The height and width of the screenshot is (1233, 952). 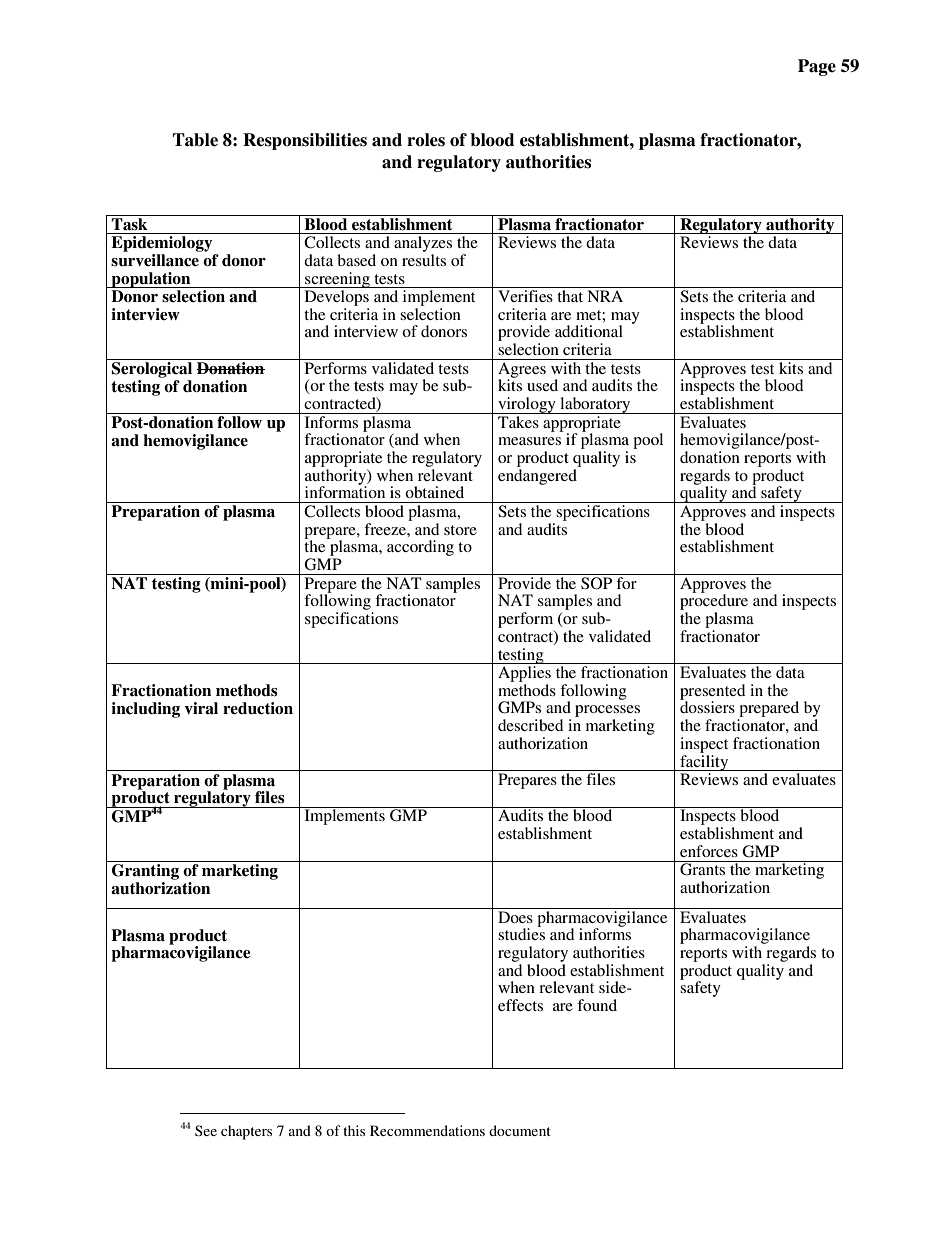 I want to click on roles, so click(x=426, y=140).
